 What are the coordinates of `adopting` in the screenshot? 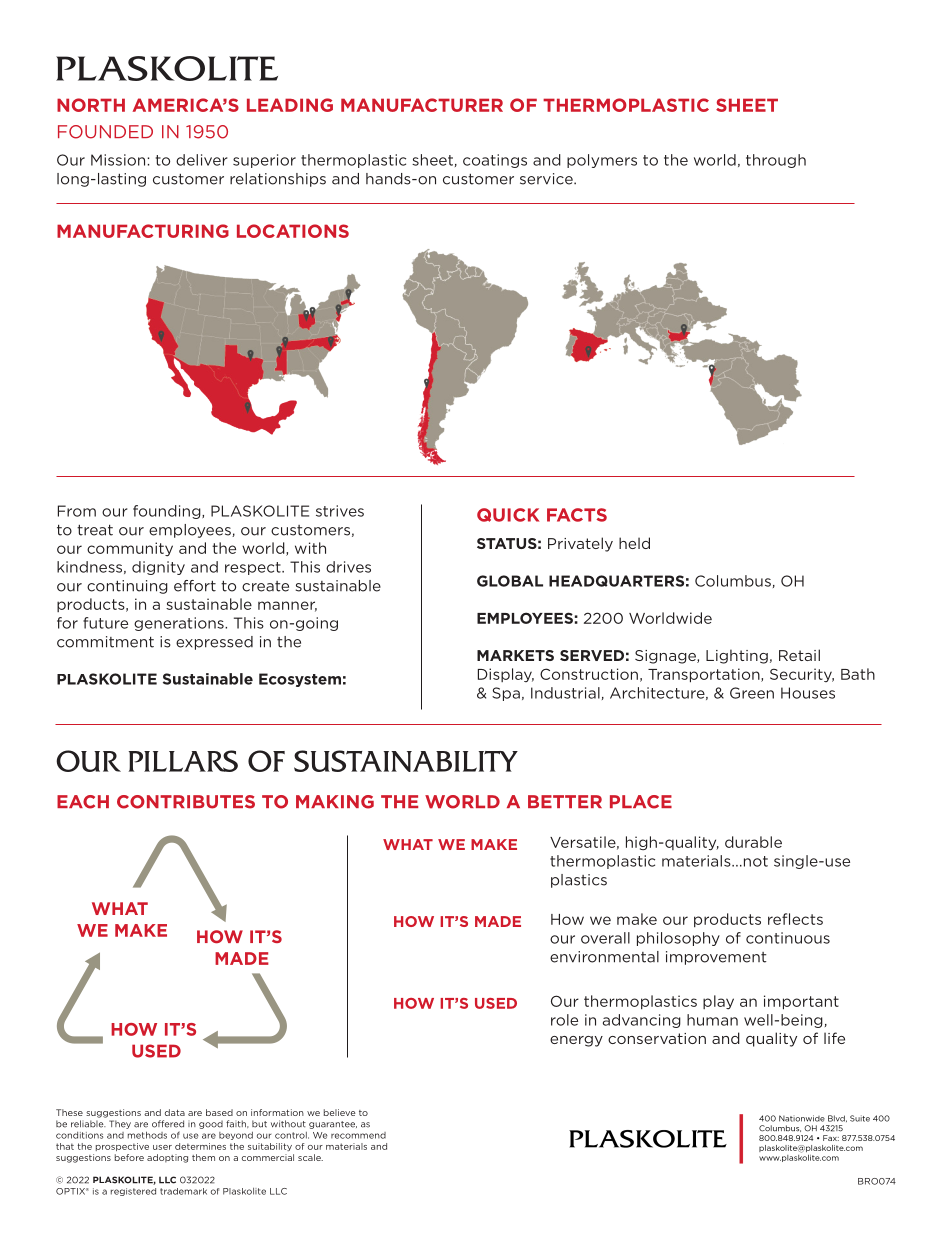 It's located at (167, 1158).
